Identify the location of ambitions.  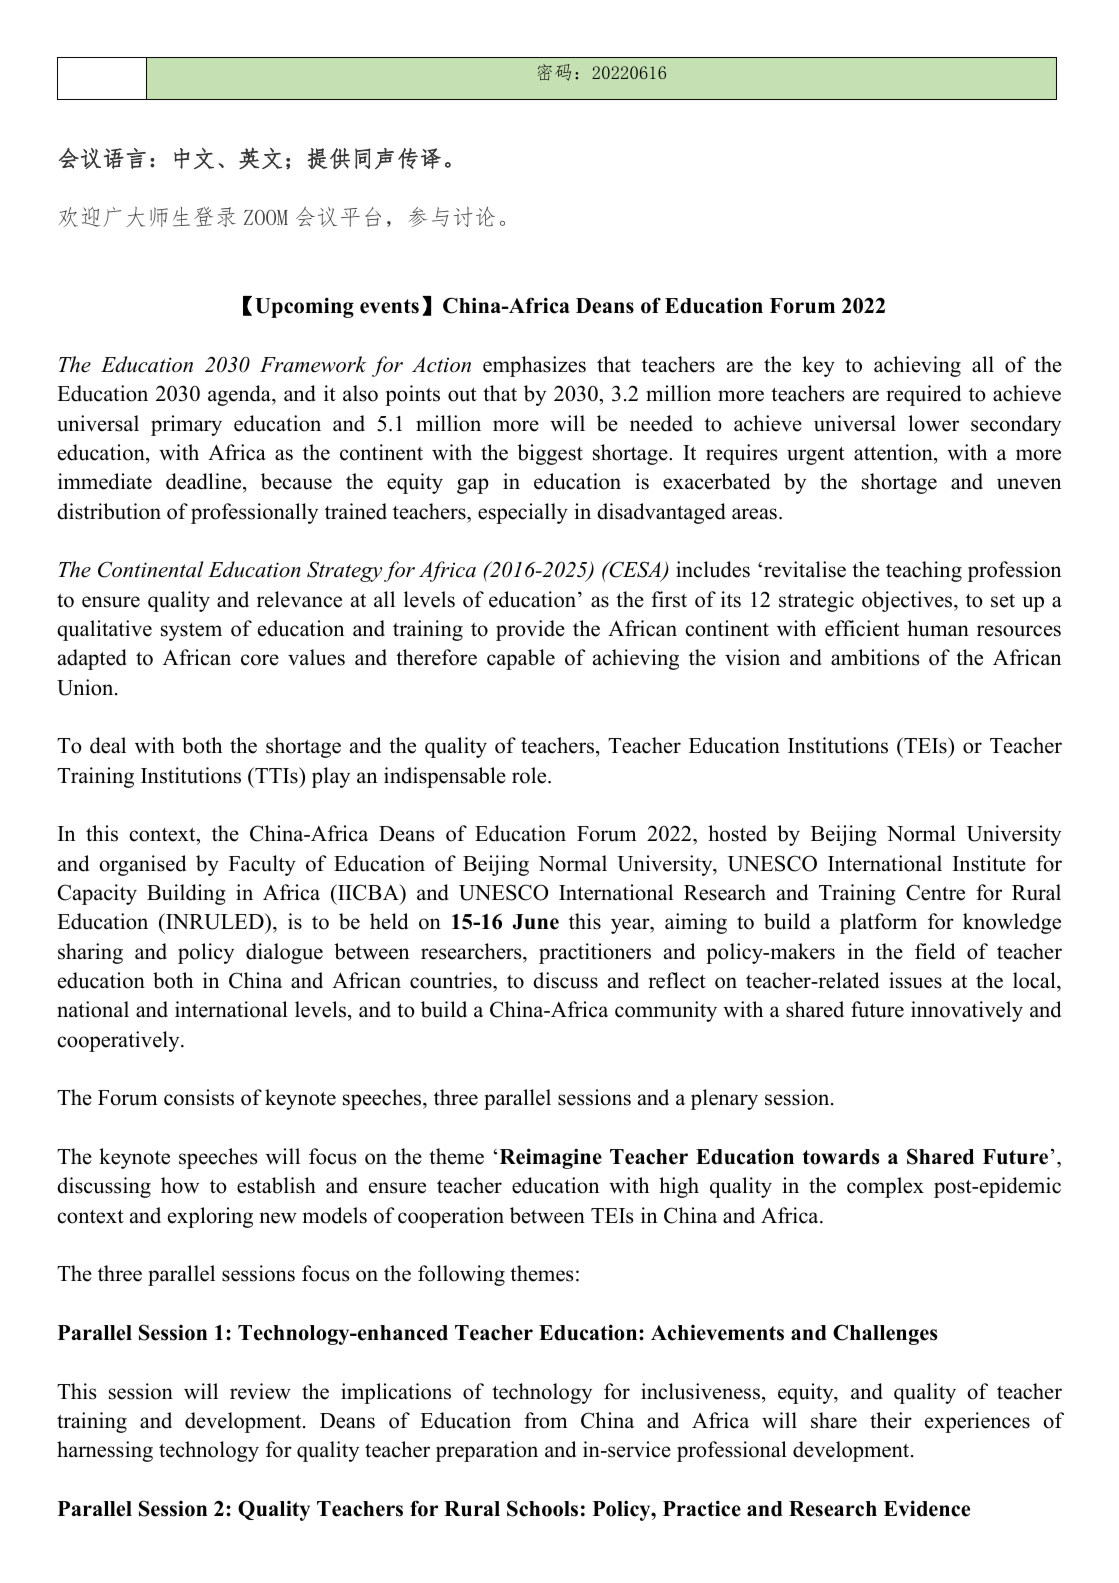
(875, 657).
